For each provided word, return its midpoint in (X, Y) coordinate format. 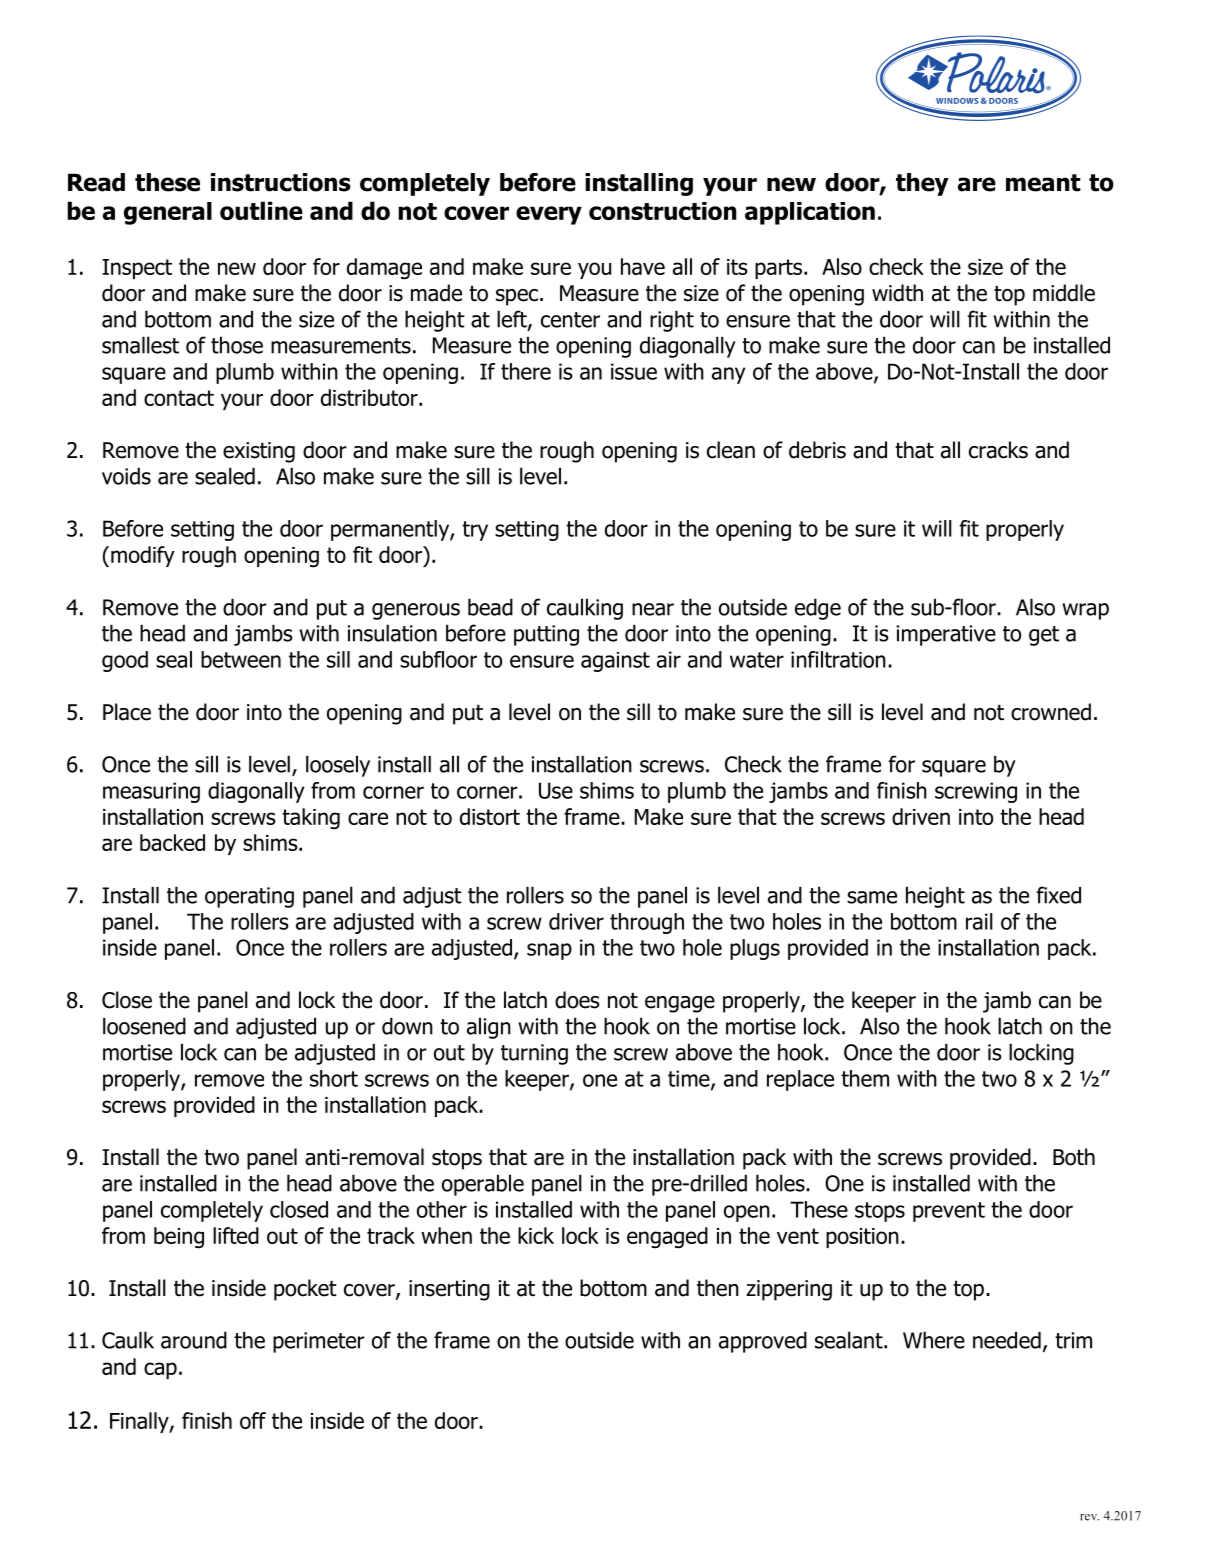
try (475, 531)
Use (556, 790)
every (549, 215)
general (168, 213)
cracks (998, 450)
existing (259, 452)
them (865, 1078)
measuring (151, 792)
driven (921, 816)
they (922, 184)
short (334, 1078)
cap (160, 1370)
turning (534, 1054)
